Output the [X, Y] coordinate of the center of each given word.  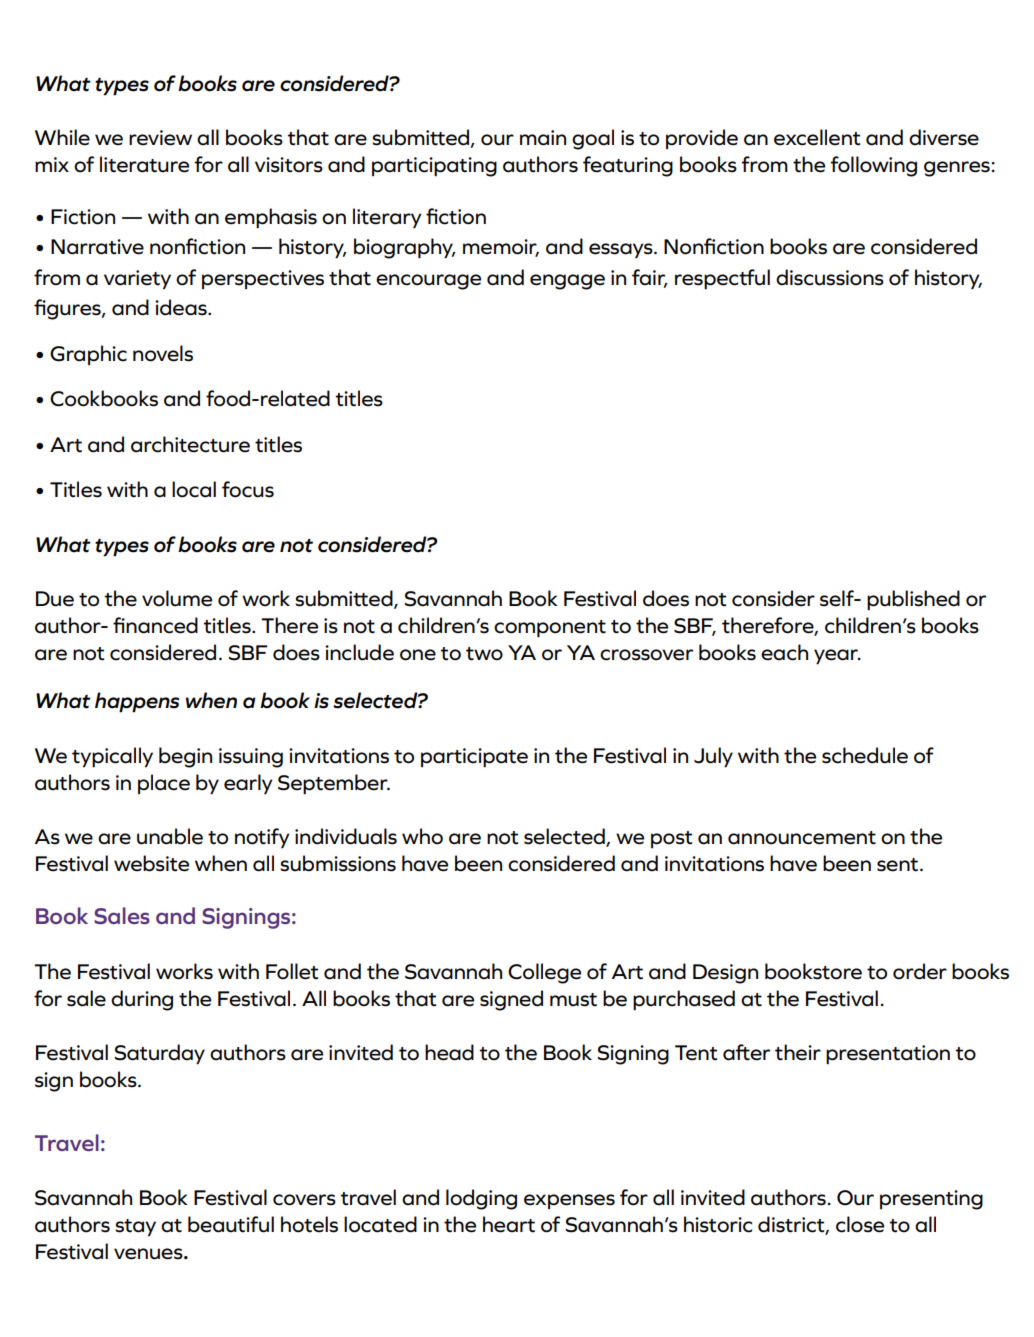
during [142, 1000]
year [837, 657]
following [874, 166]
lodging [481, 1199]
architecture [190, 444]
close [860, 1224]
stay [135, 1228]
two [484, 654]
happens [137, 702]
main [543, 138]
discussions [830, 277]
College [544, 973]
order [920, 971]
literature [144, 164]
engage [567, 282]
